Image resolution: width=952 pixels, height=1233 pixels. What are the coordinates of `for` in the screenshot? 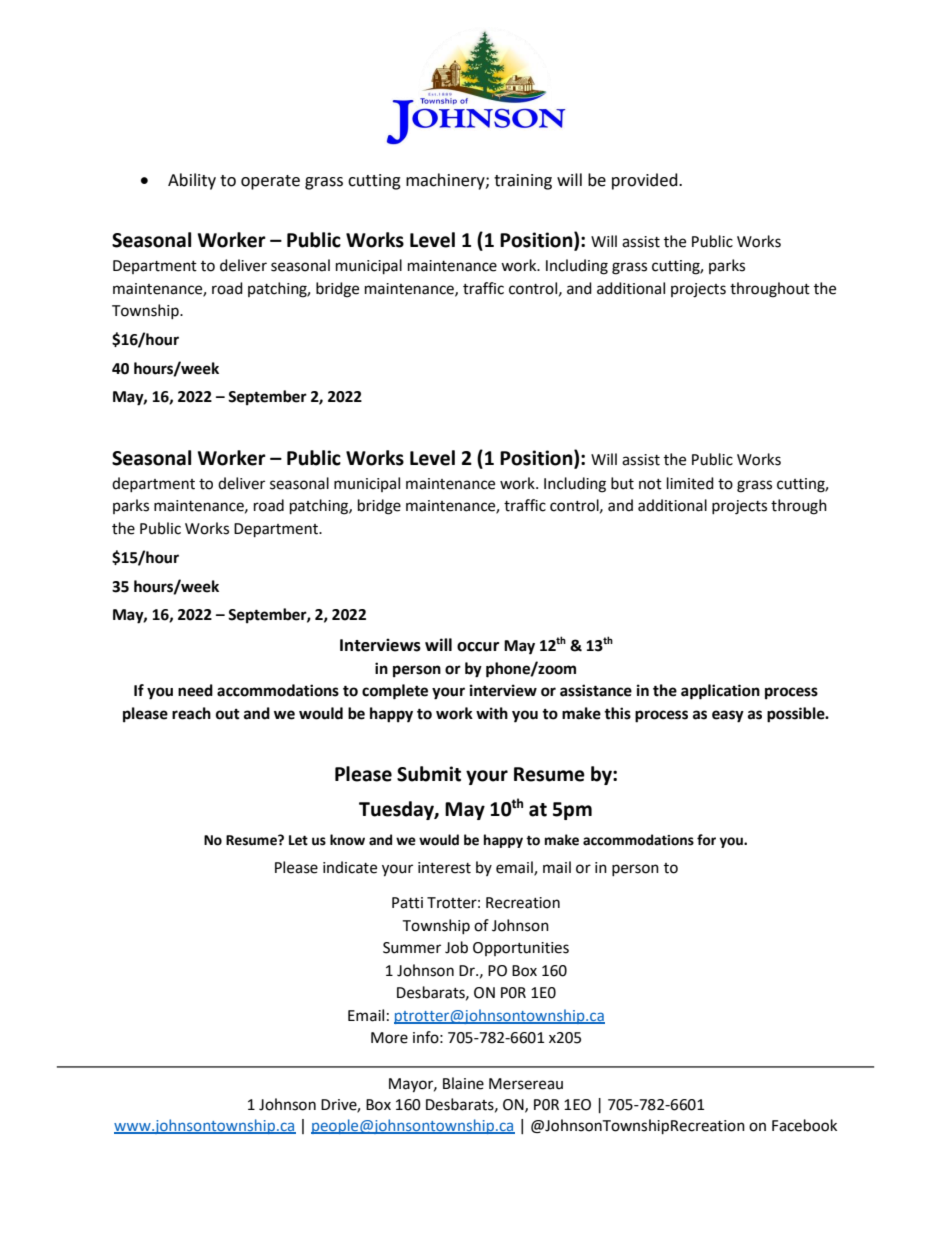 It's located at (706, 840).
